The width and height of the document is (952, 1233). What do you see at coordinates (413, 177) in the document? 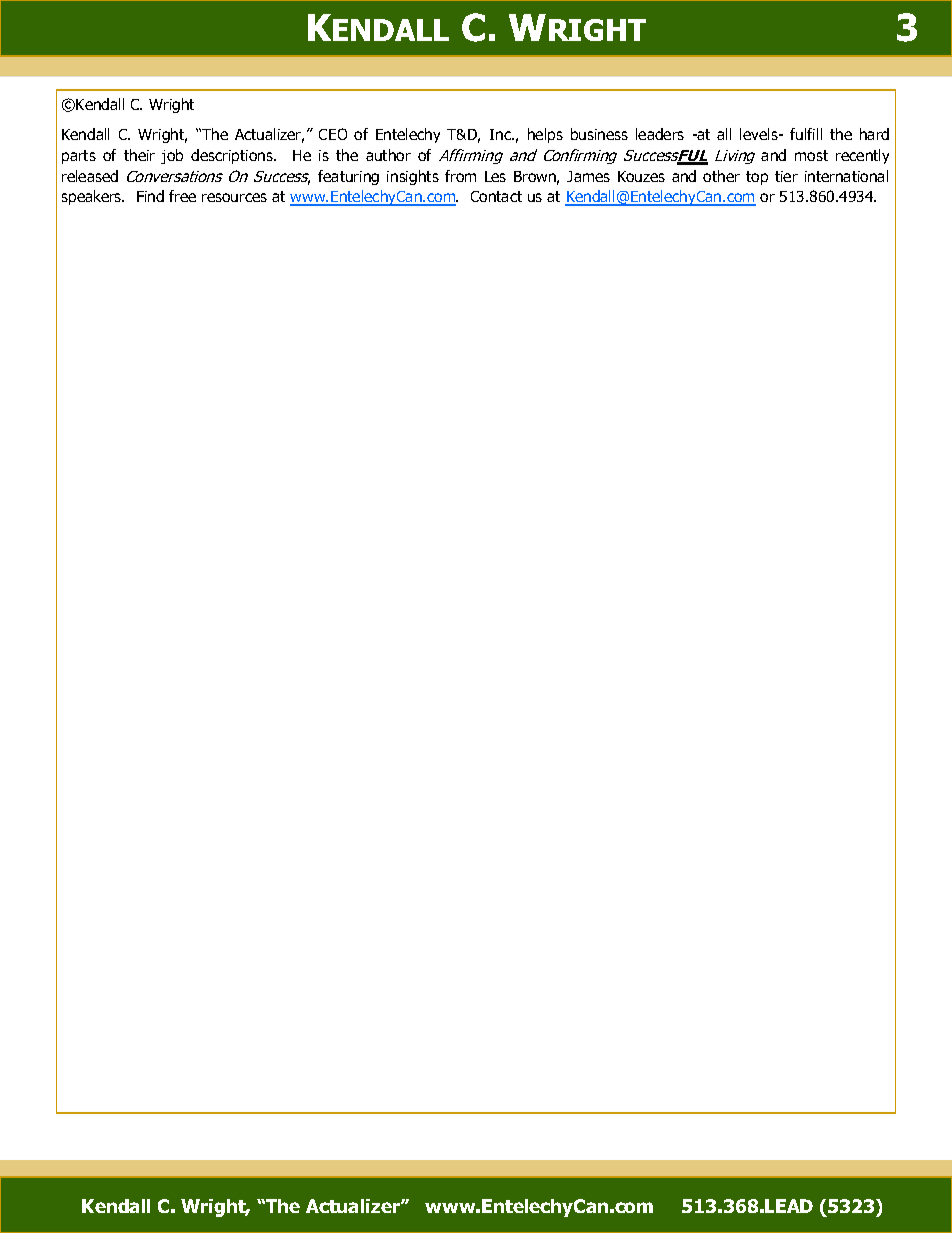
I see `insights` at bounding box center [413, 177].
